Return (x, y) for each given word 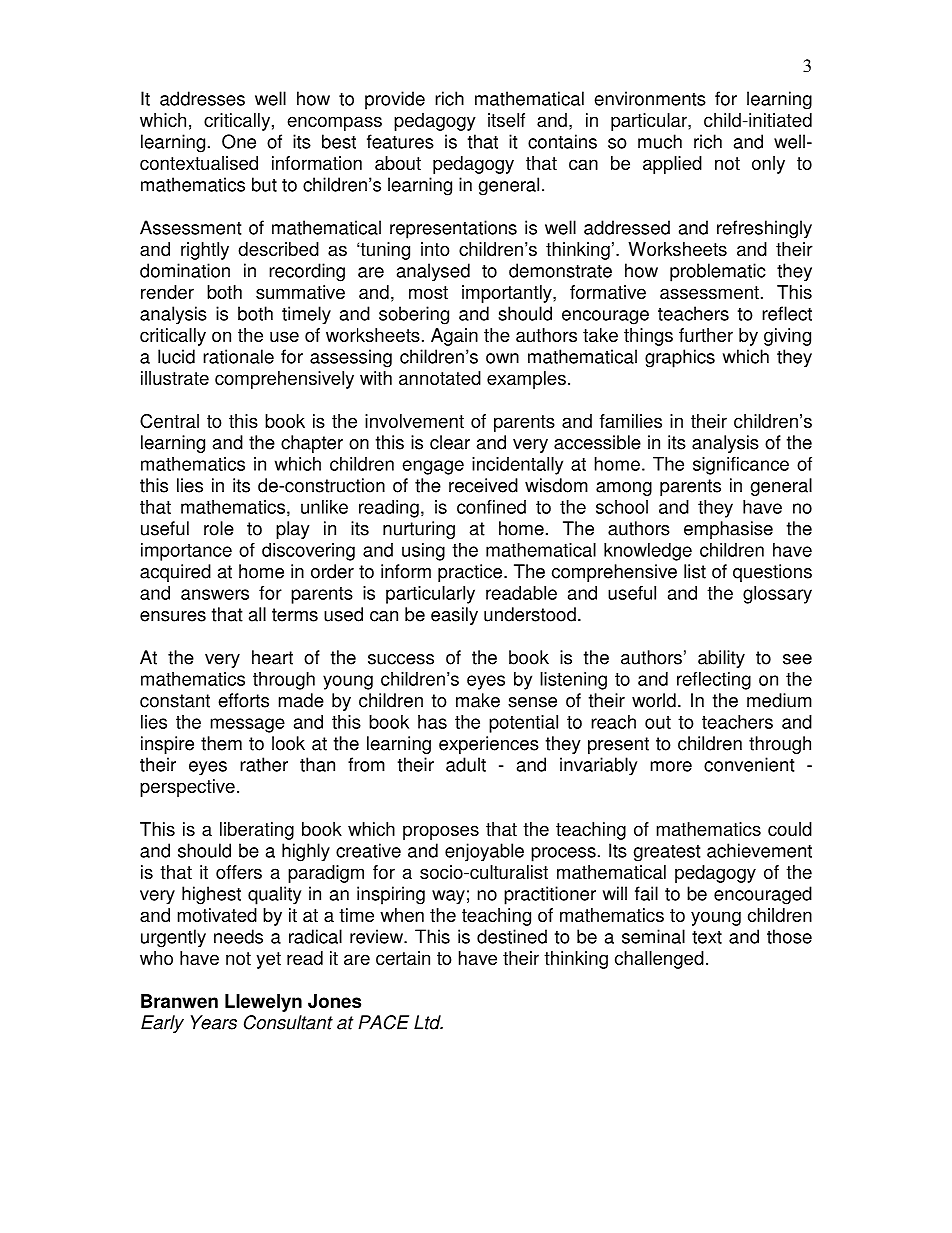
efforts (243, 700)
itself (506, 120)
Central (169, 421)
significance (741, 466)
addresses (202, 98)
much (660, 141)
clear (450, 442)
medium (779, 700)
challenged (659, 960)
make (478, 700)
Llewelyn (263, 1003)
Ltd (428, 1022)
